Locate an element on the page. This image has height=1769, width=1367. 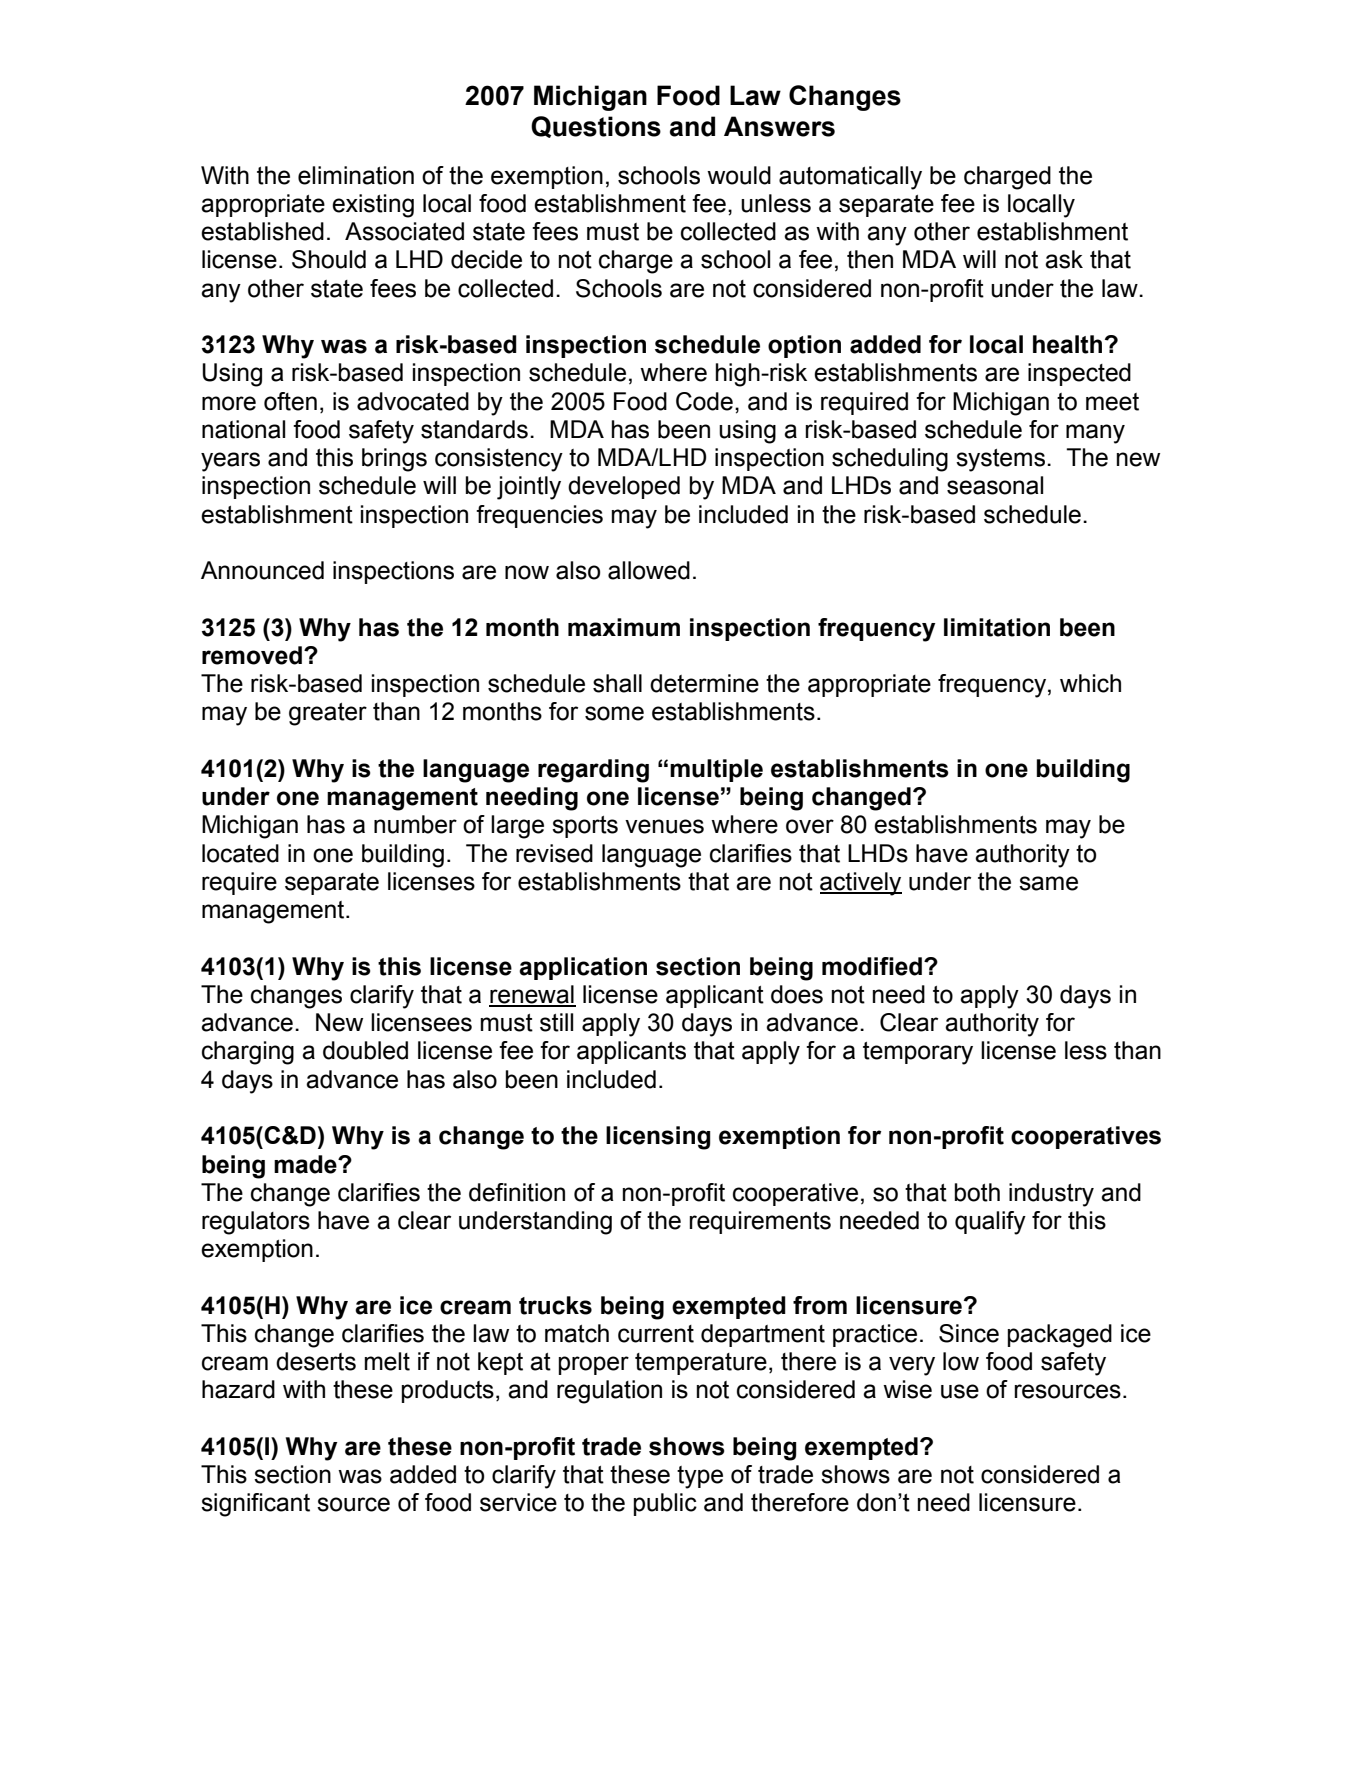
greater is located at coordinates (328, 714).
